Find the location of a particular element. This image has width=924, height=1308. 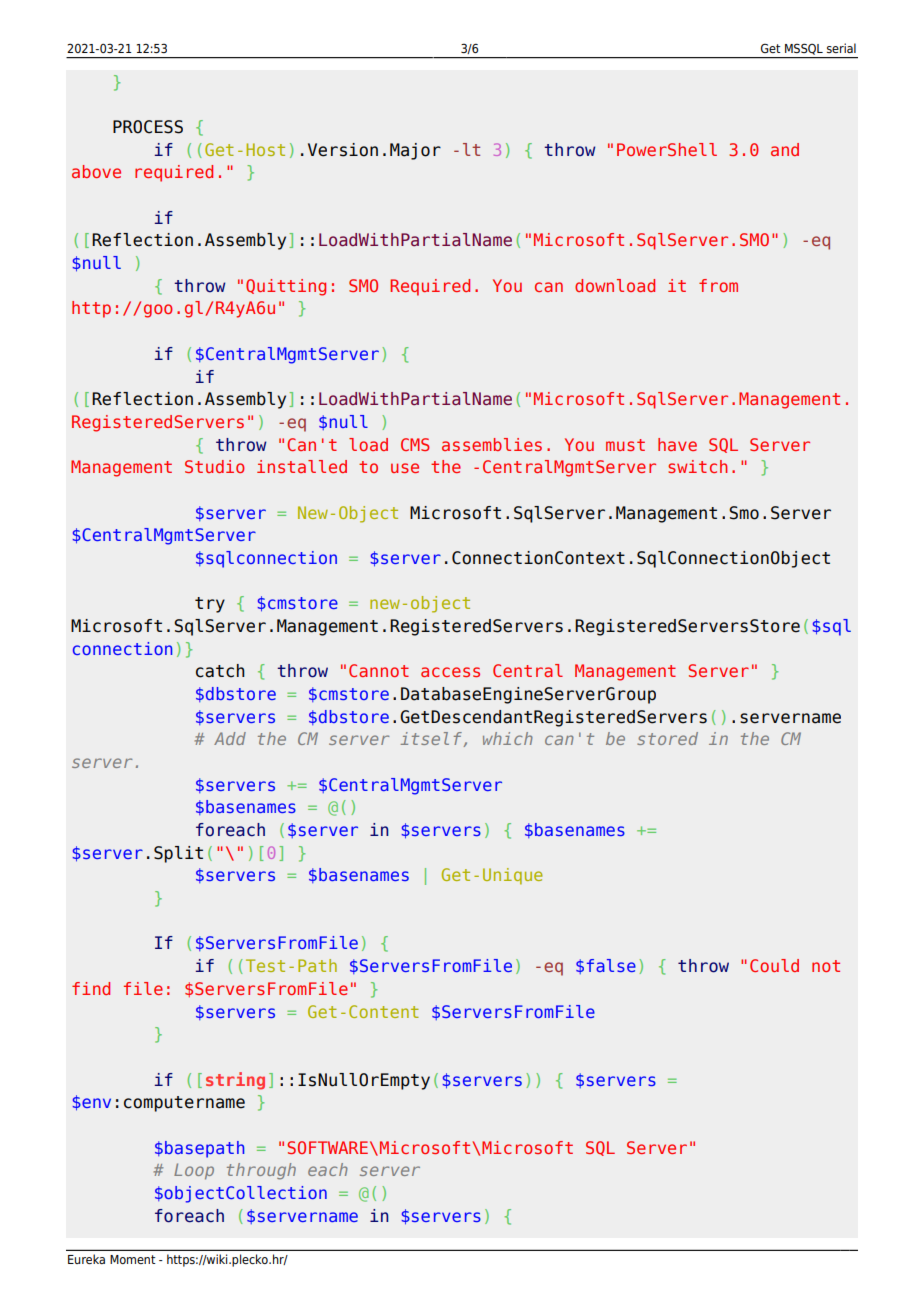

PROCESS is located at coordinates (148, 127).
